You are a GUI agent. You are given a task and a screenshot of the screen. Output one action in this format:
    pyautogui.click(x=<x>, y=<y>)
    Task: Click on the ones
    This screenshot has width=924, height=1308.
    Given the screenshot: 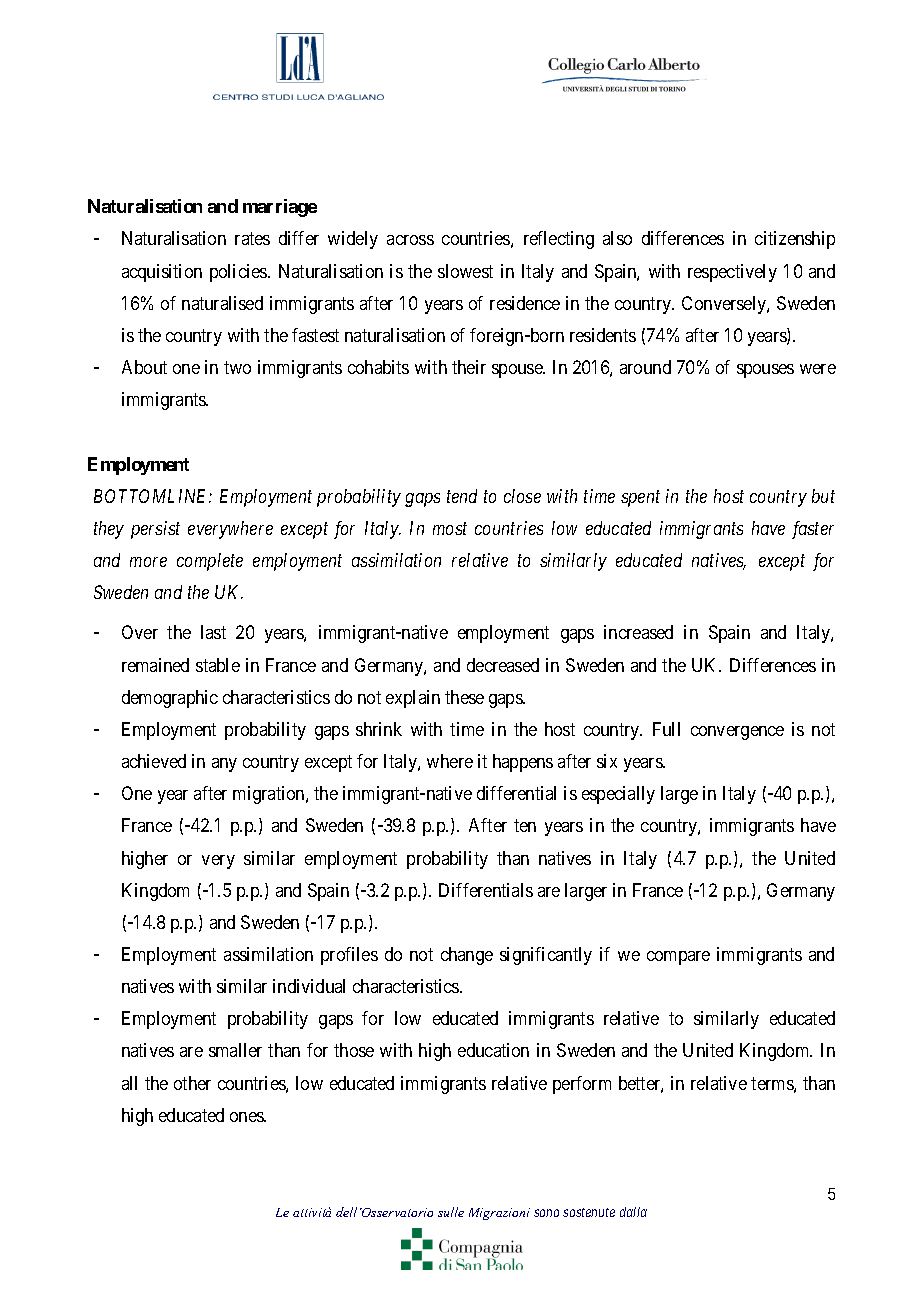 What is the action you would take?
    pyautogui.click(x=247, y=1117)
